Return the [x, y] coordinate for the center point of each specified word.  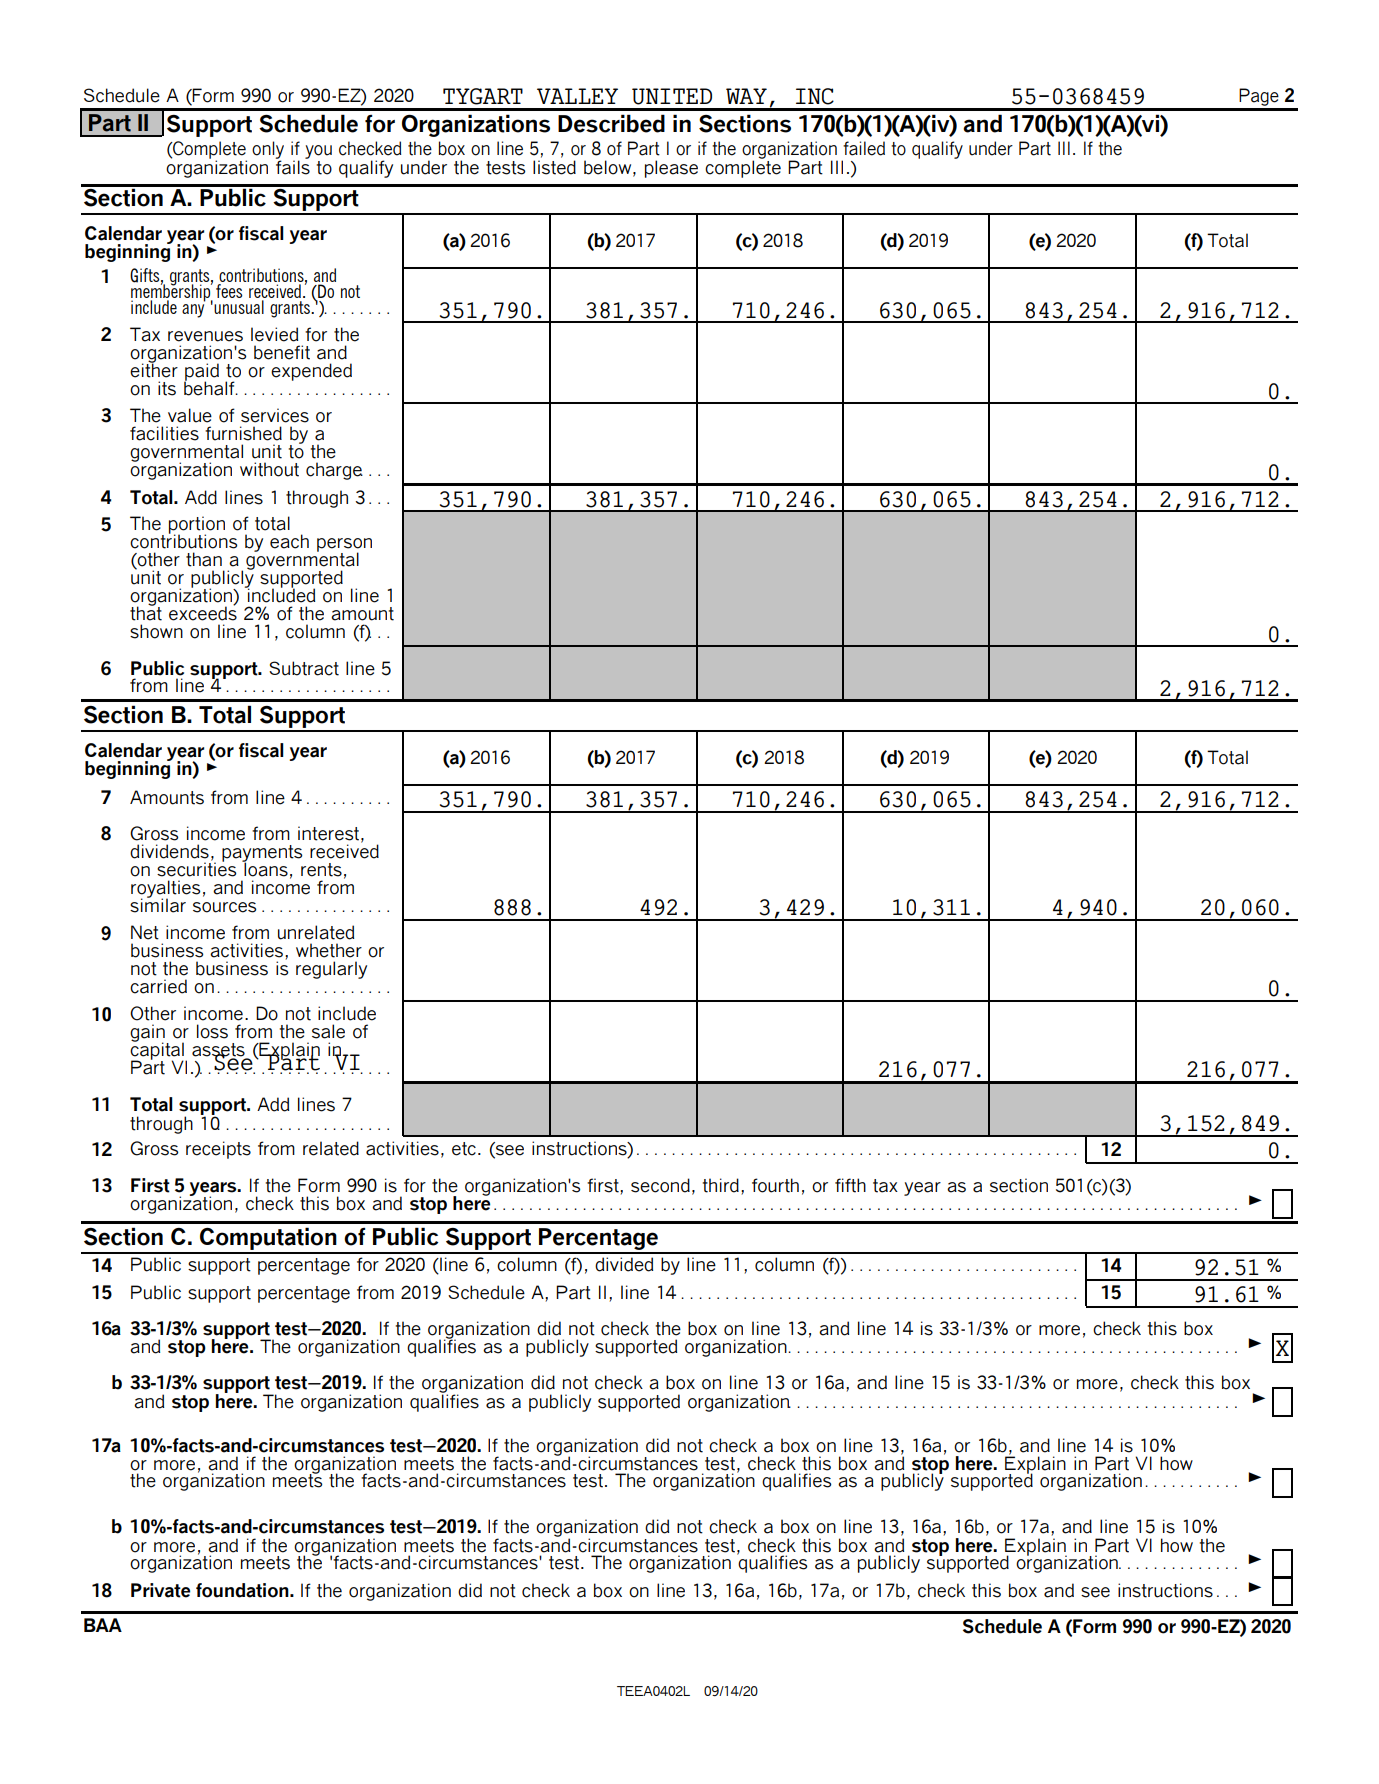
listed [554, 167]
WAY [746, 96]
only [268, 151]
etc [464, 1149]
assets [218, 1050]
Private [160, 1590]
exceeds [203, 612]
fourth [775, 1185]
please [671, 169]
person [344, 546]
